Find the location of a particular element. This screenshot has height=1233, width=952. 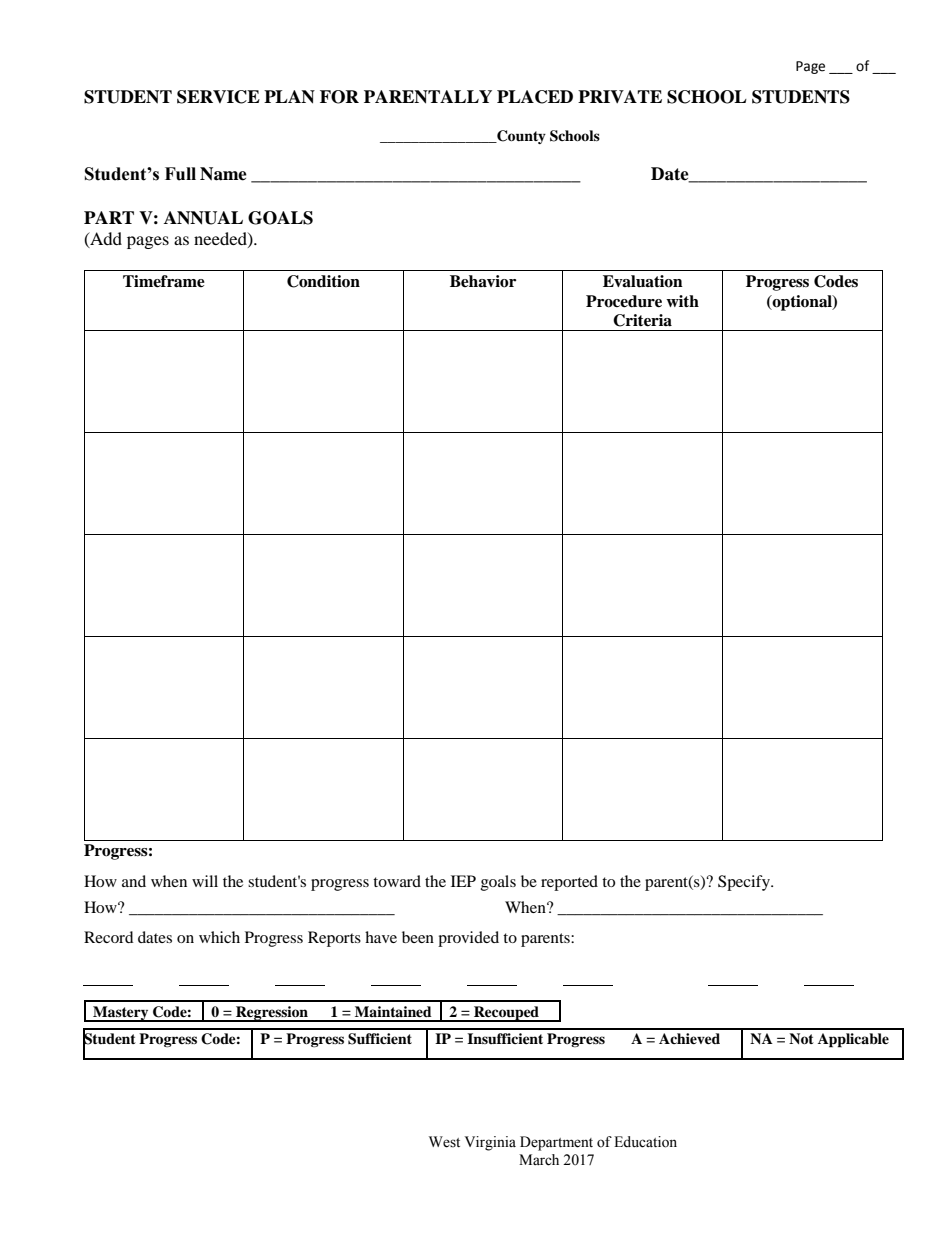

PLACED is located at coordinates (535, 97).
